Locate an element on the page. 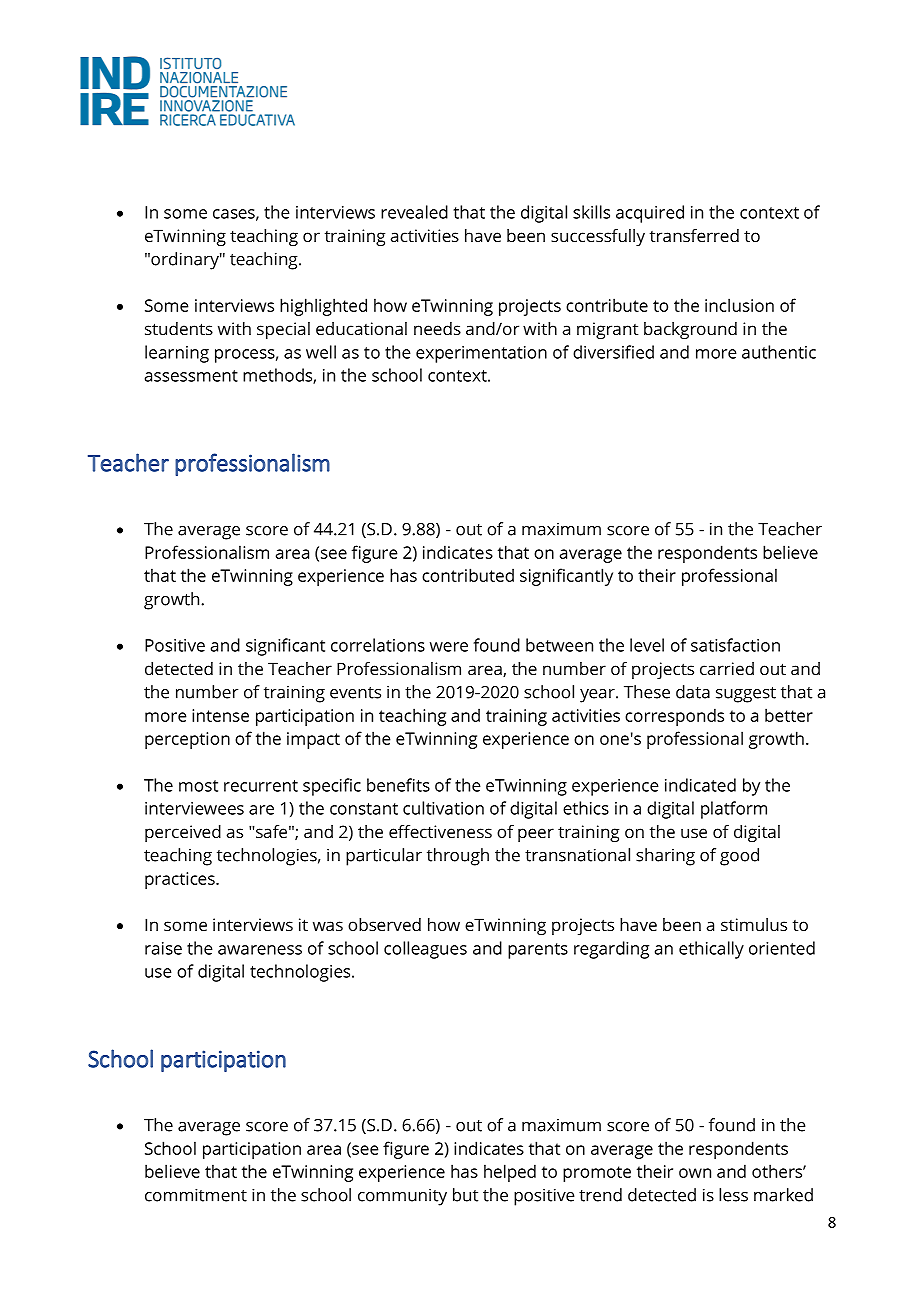 The image size is (924, 1308). were is located at coordinates (449, 647).
